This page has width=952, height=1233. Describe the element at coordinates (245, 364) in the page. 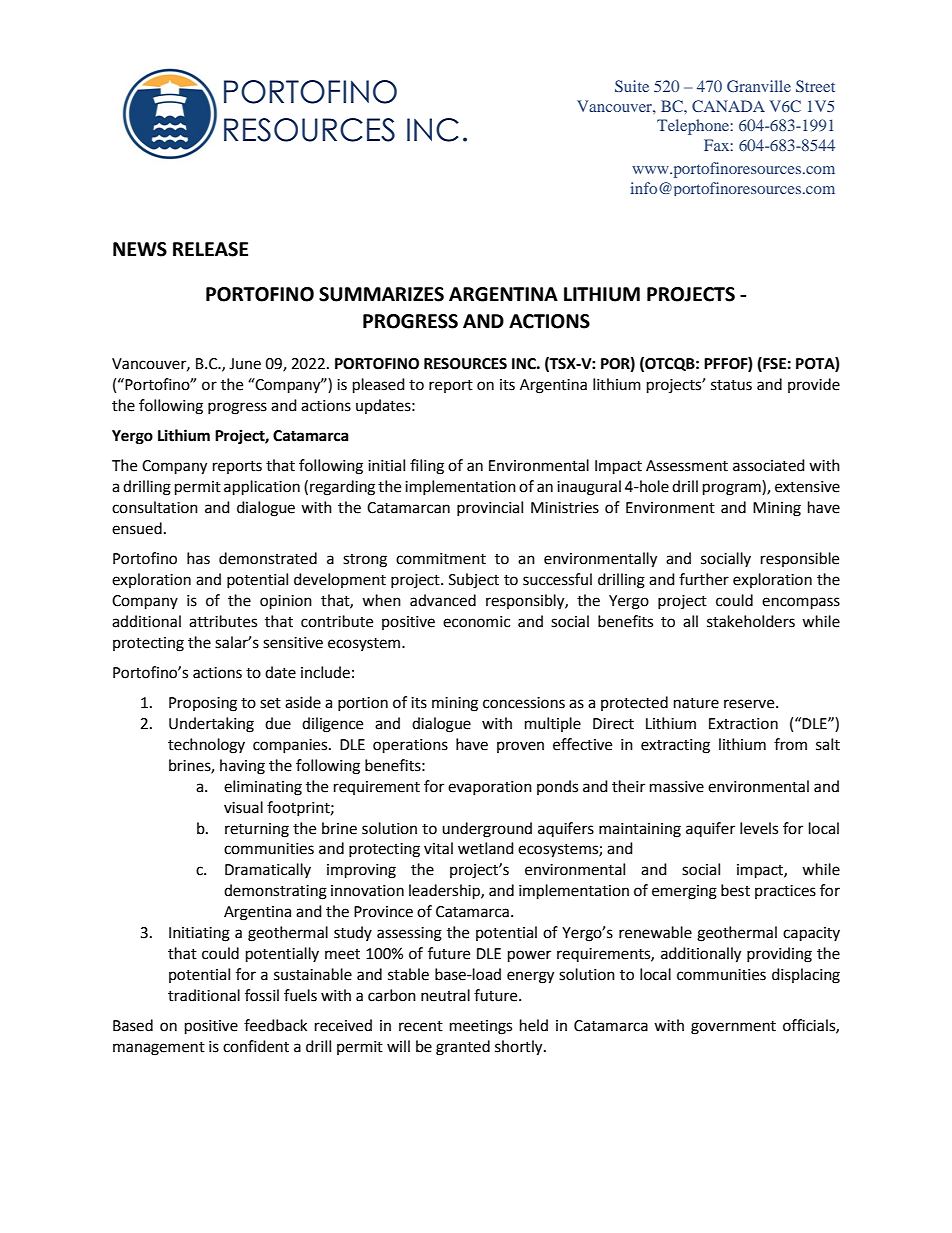

I see `June` at that location.
